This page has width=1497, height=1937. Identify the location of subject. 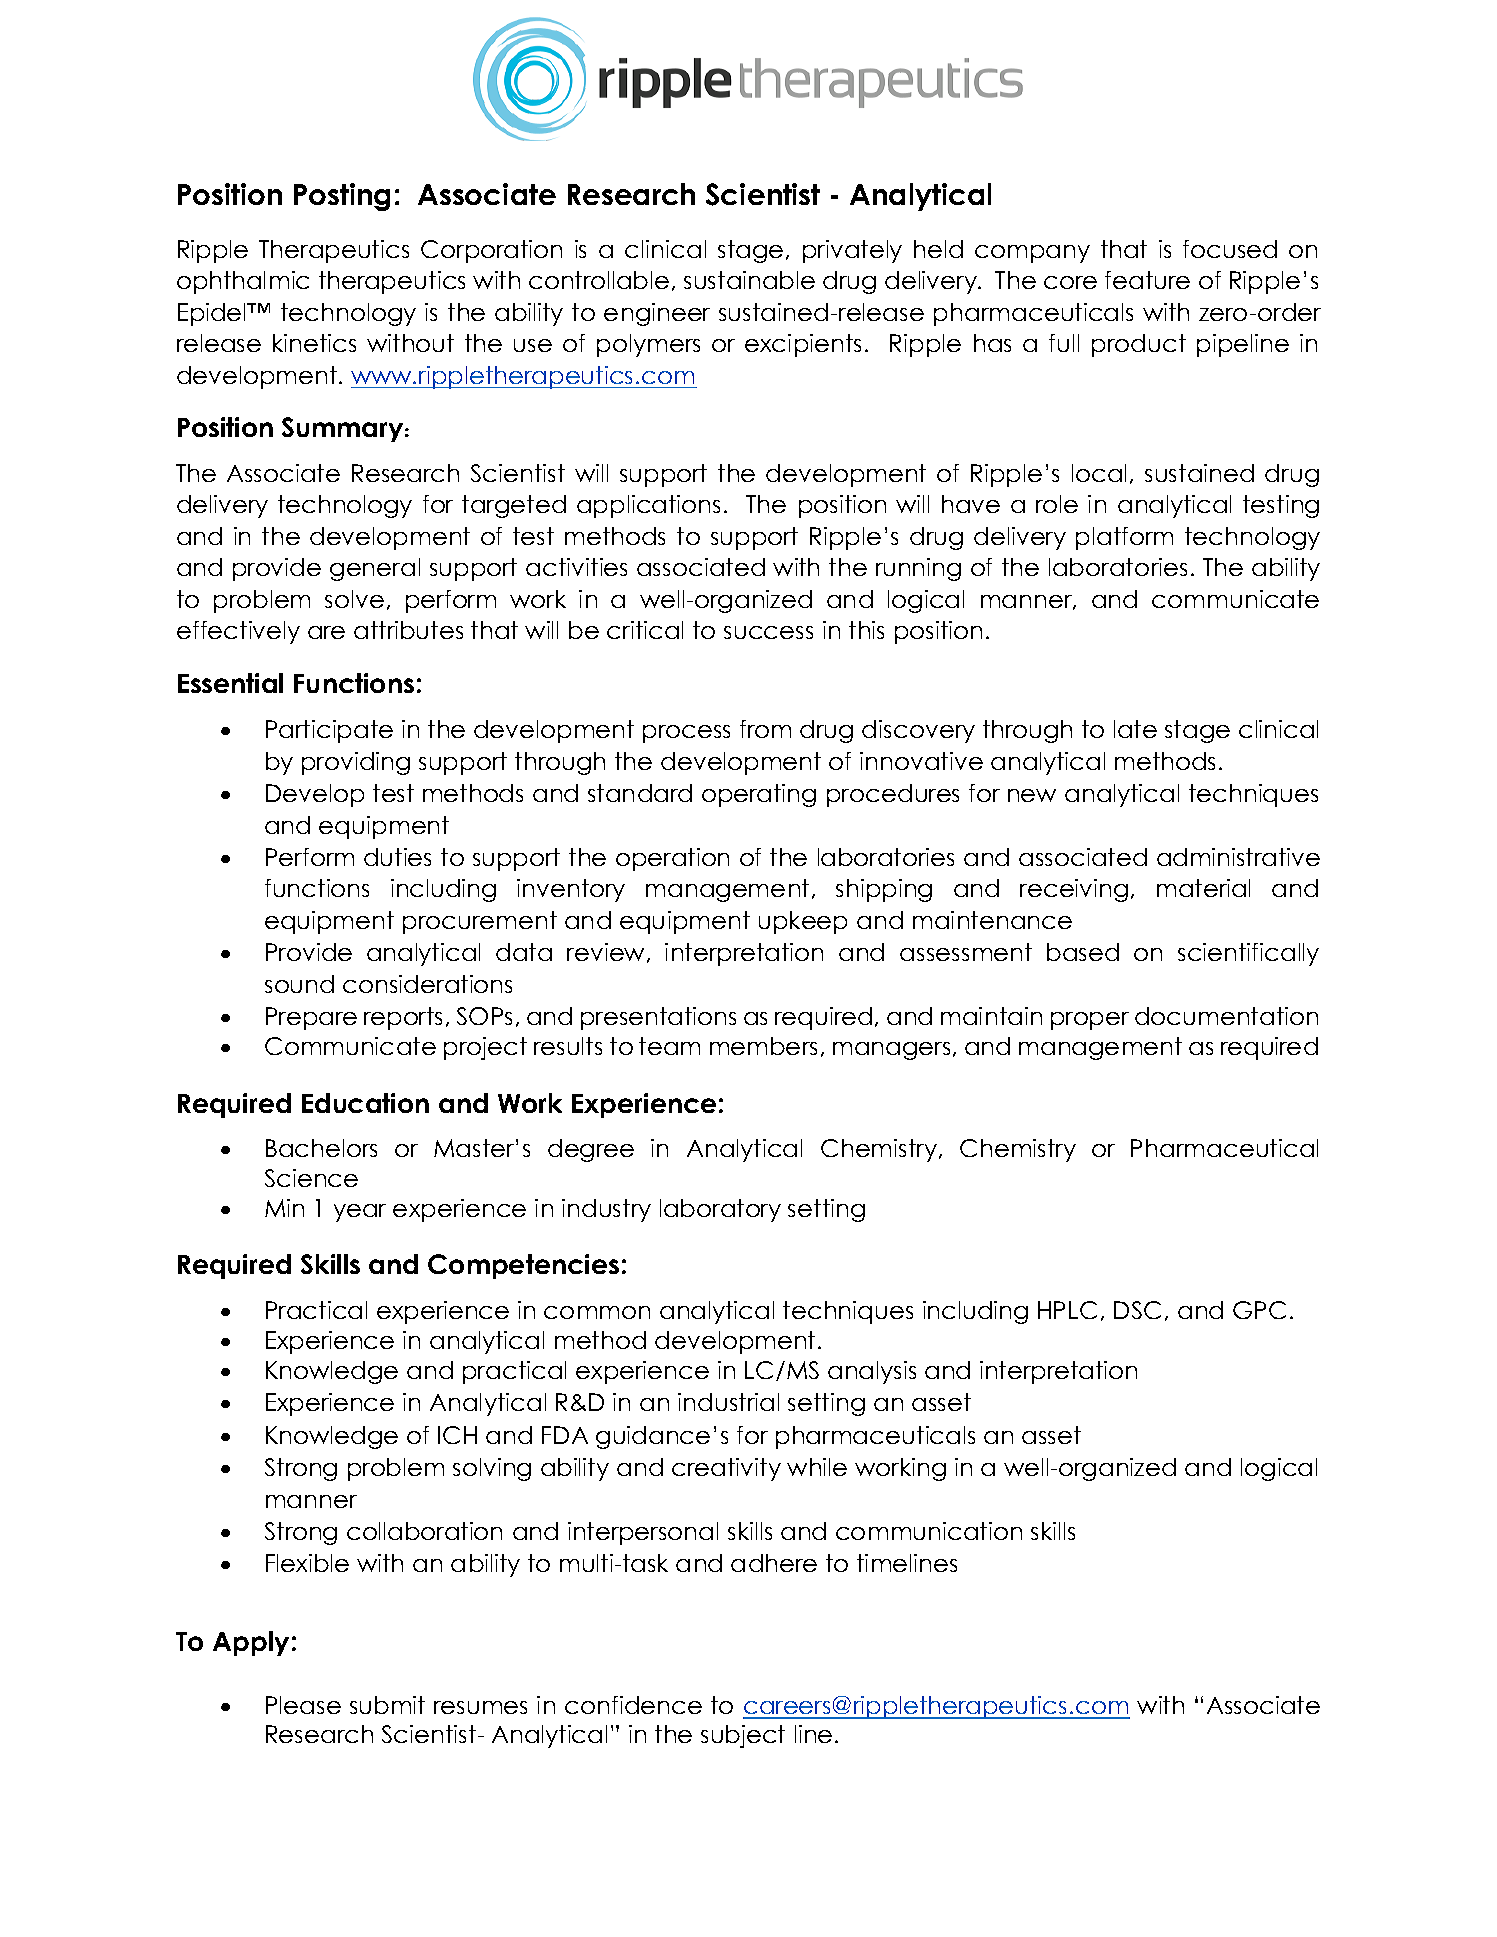
(743, 1736).
